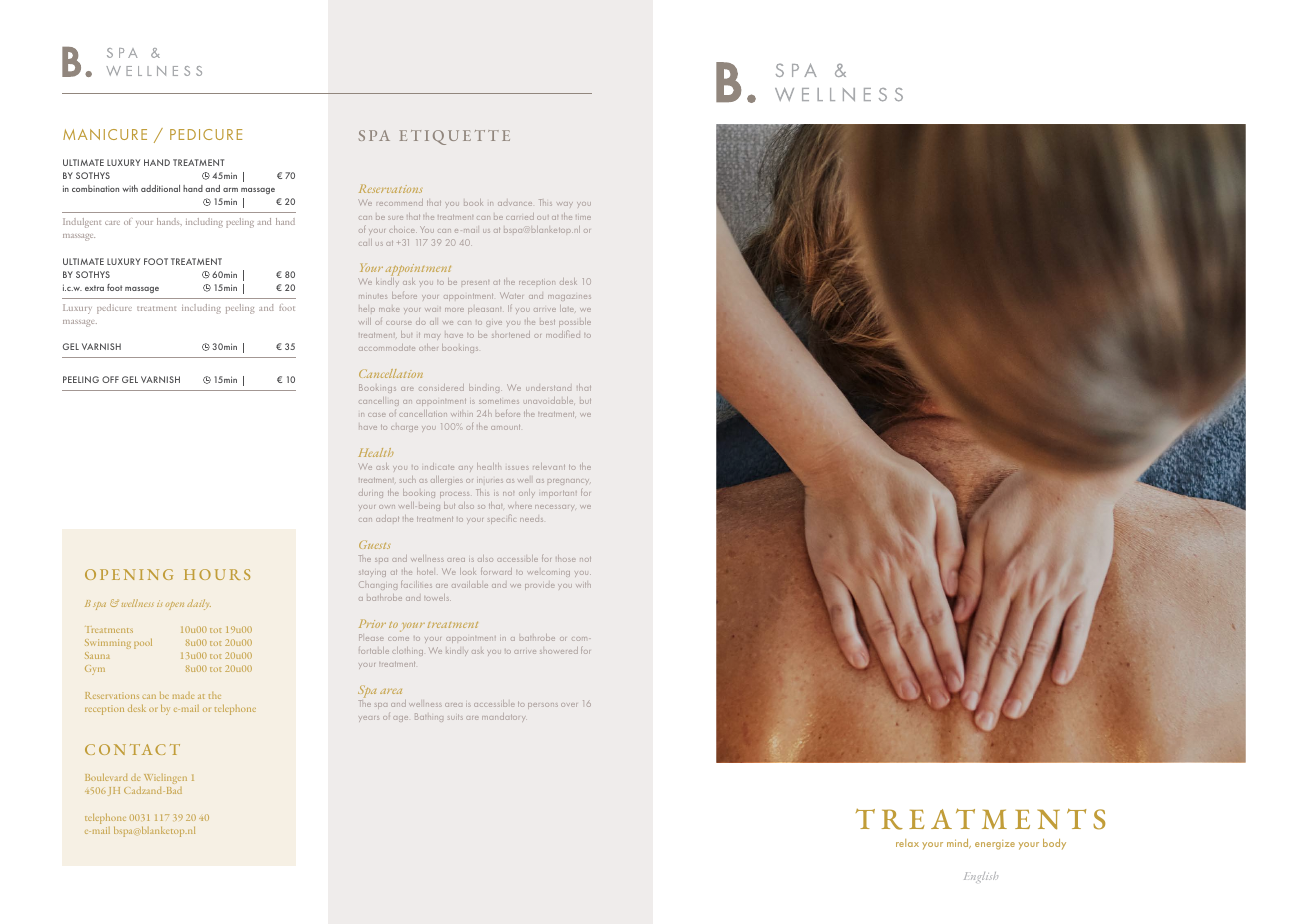 The width and height of the image is (1308, 924). What do you see at coordinates (183, 695) in the image?
I see `made` at bounding box center [183, 695].
